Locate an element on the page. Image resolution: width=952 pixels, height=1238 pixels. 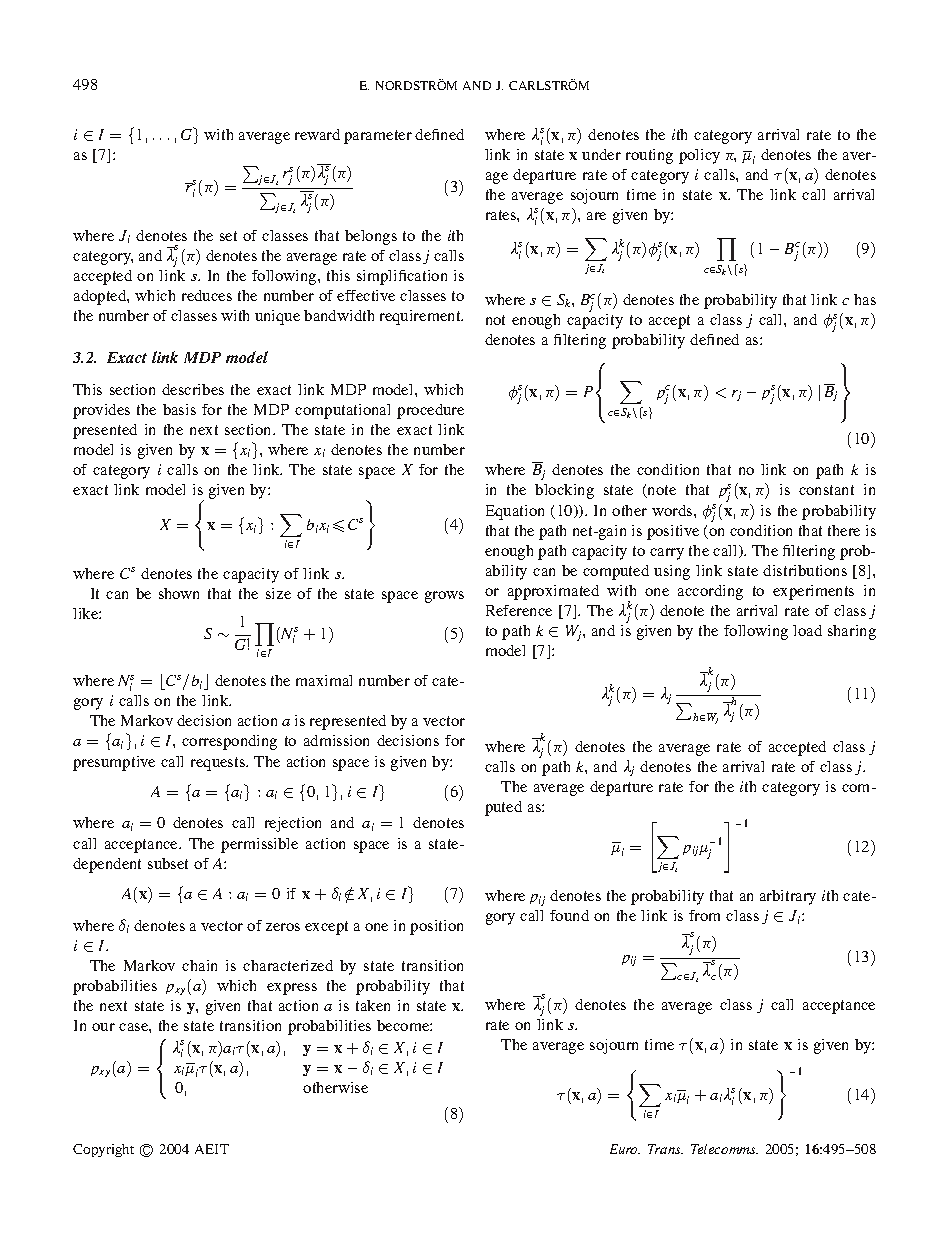
reward is located at coordinates (317, 134).
